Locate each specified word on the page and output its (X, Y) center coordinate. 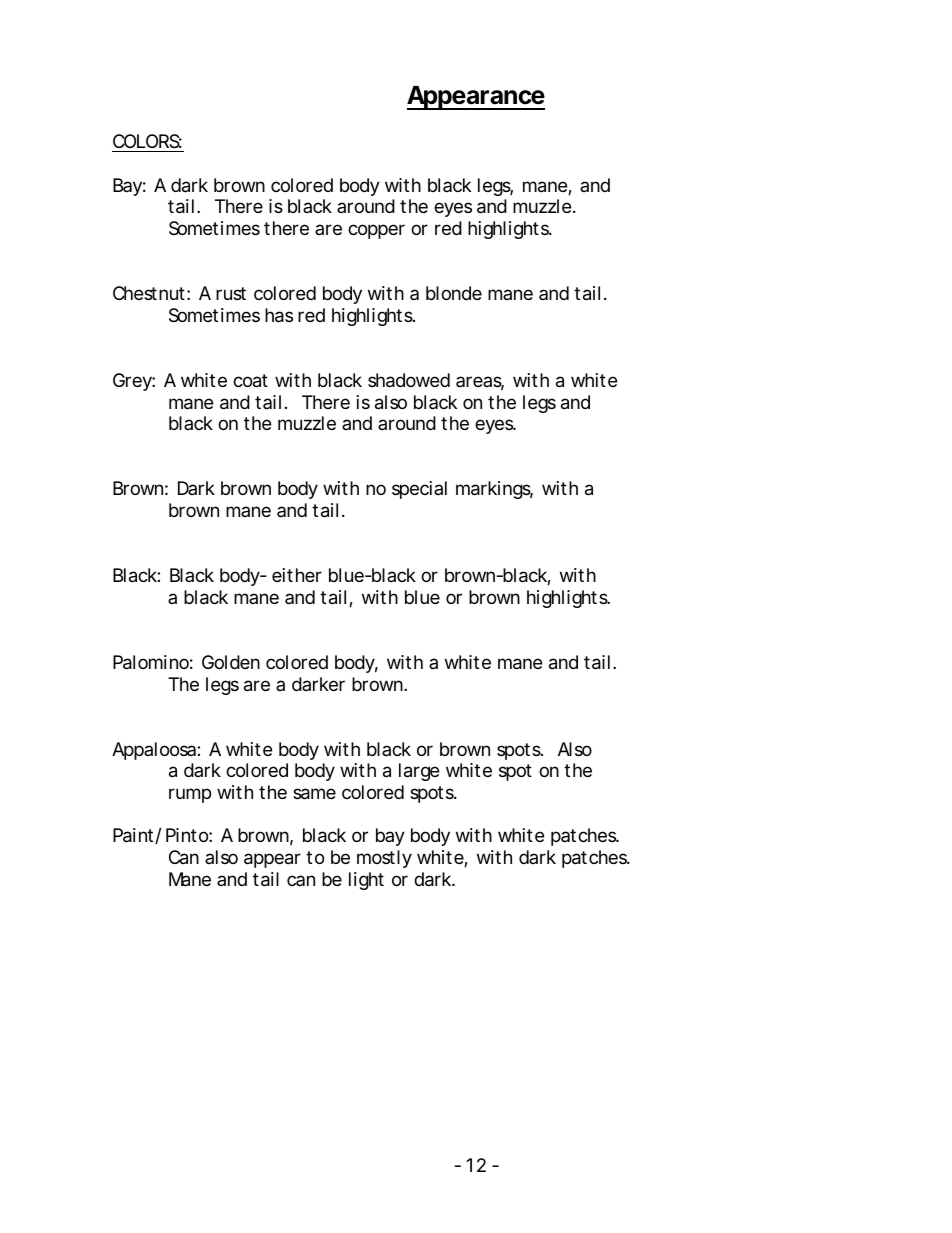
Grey (133, 382)
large (419, 772)
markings (494, 490)
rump (190, 795)
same (314, 794)
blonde (454, 293)
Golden (231, 662)
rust (231, 293)
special (419, 490)
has (279, 315)
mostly (384, 859)
